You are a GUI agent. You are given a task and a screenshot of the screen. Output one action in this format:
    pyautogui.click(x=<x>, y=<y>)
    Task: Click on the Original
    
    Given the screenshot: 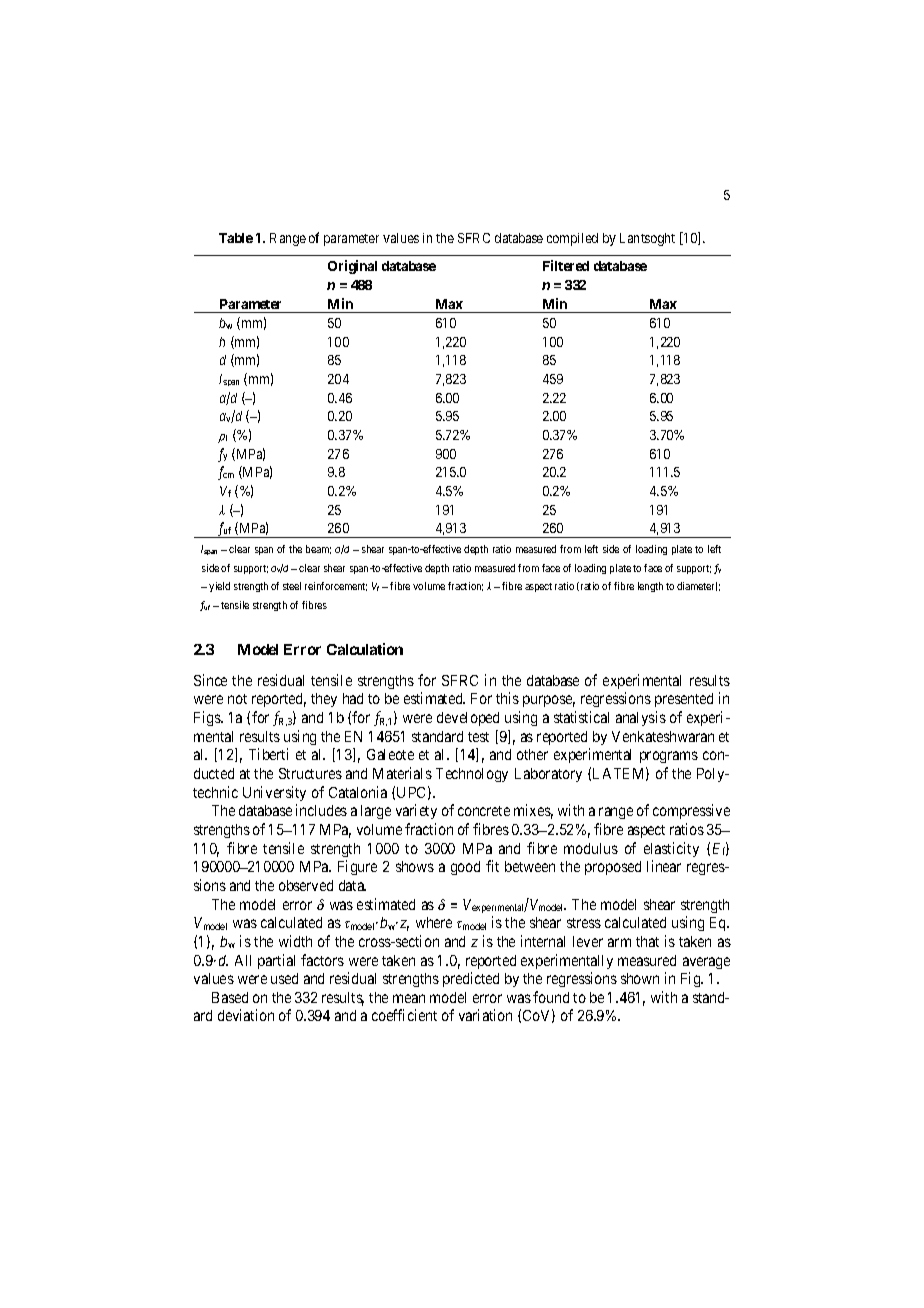 What is the action you would take?
    pyautogui.click(x=352, y=267)
